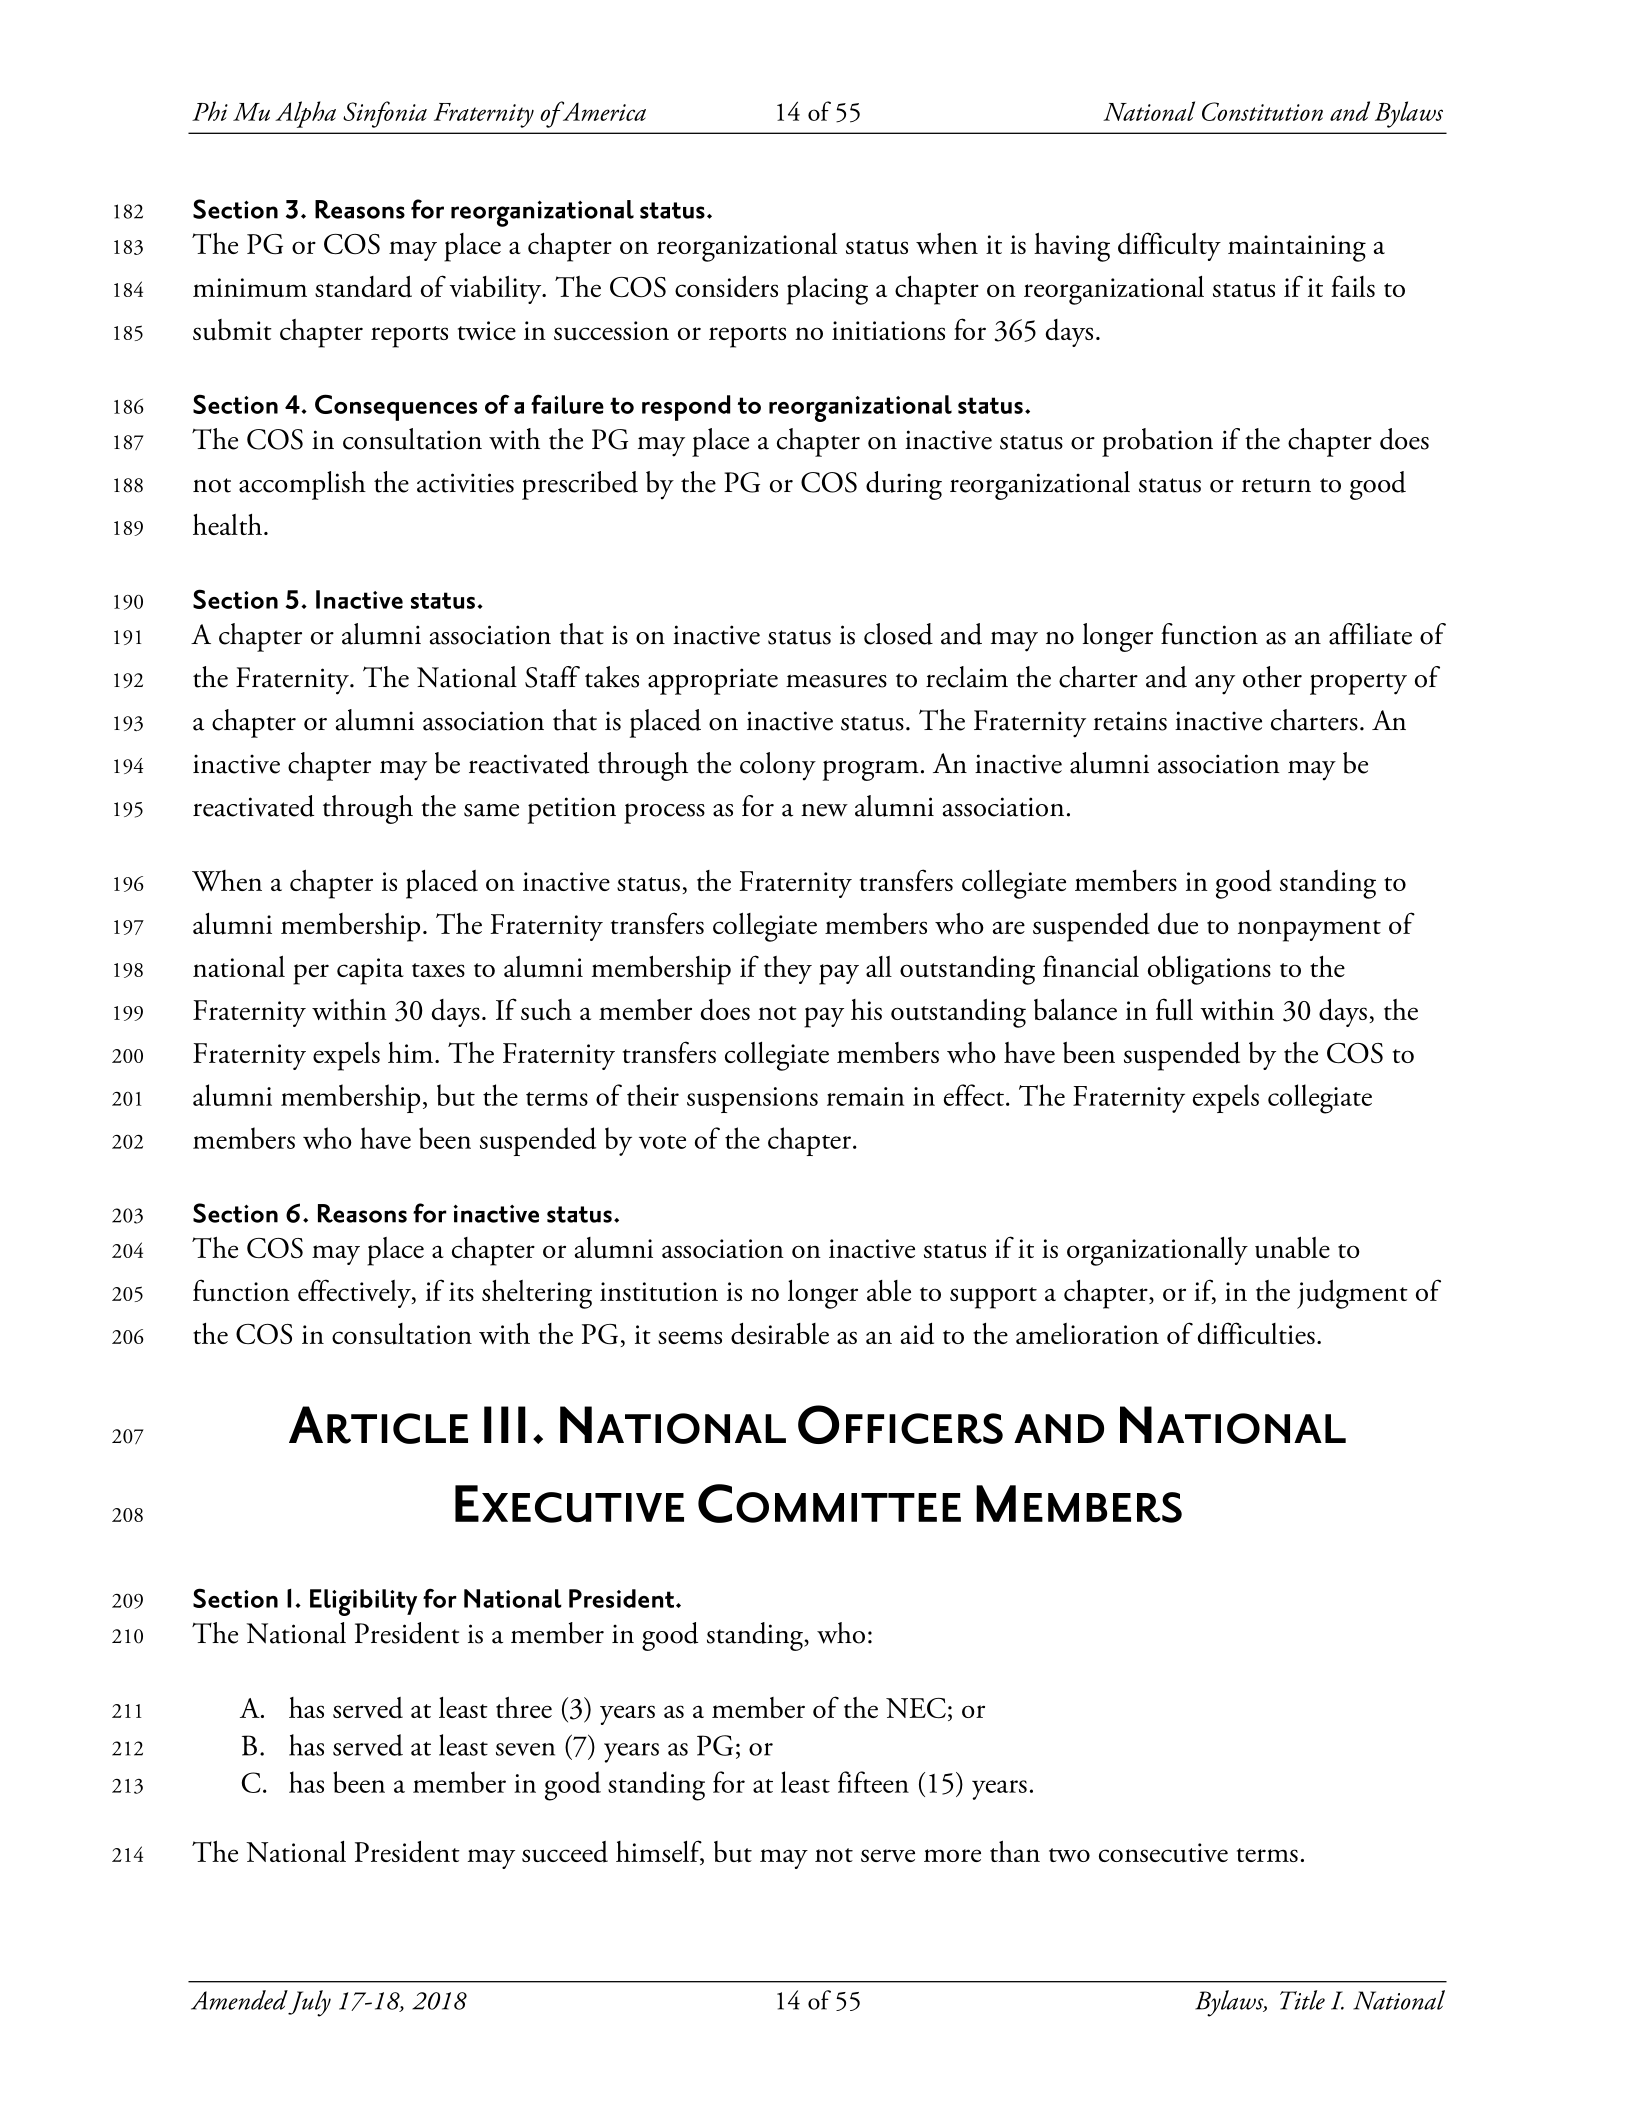 This image has height=2115, width=1635. Describe the element at coordinates (305, 114) in the image. I see `Alpha` at that location.
